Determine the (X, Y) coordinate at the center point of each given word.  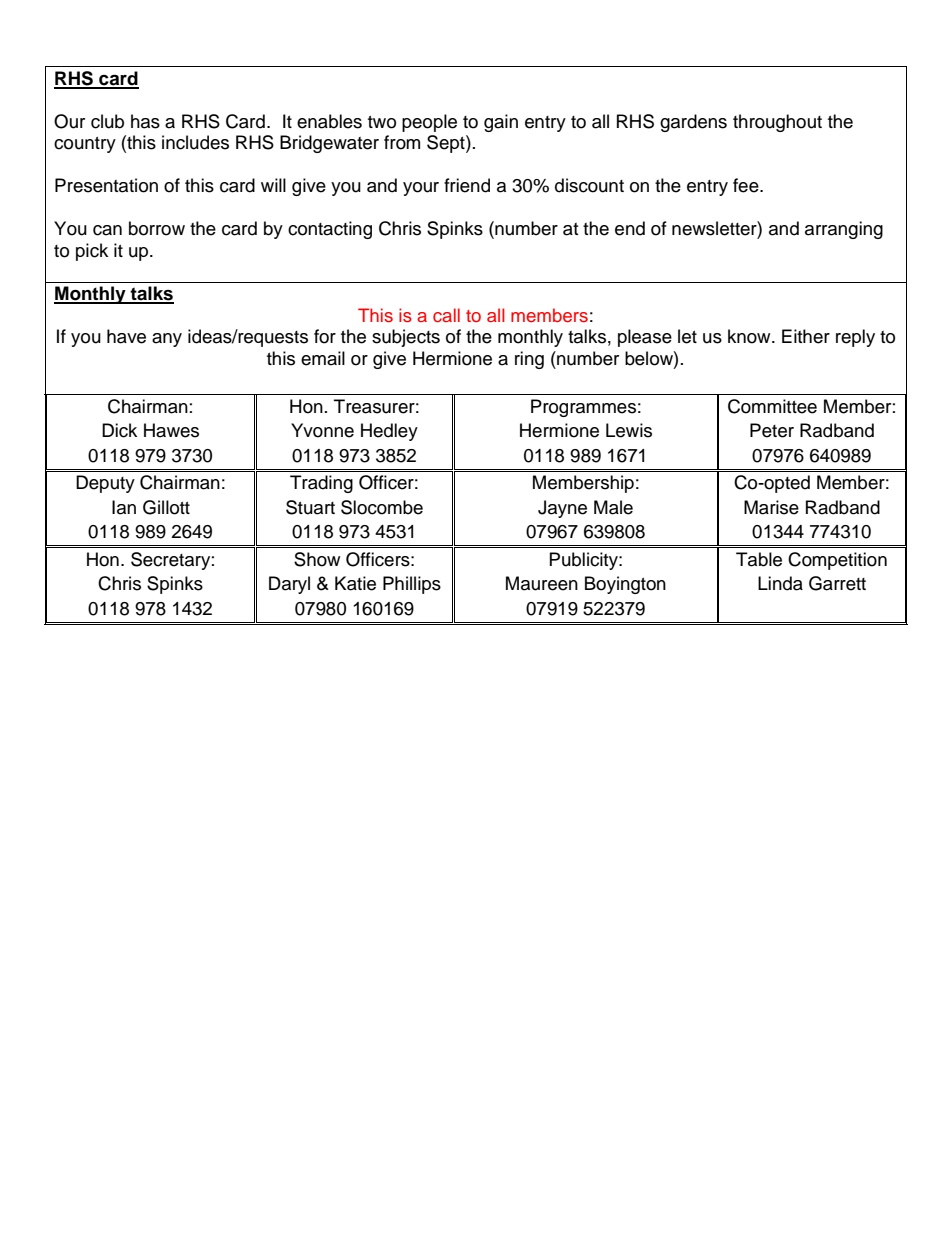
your (421, 189)
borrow (157, 228)
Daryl (289, 585)
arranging (844, 230)
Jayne (562, 509)
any (167, 340)
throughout (777, 123)
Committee (772, 406)
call (446, 315)
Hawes (171, 430)
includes (195, 142)
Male (613, 507)
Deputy (105, 484)
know (750, 336)
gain (501, 123)
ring (529, 360)
